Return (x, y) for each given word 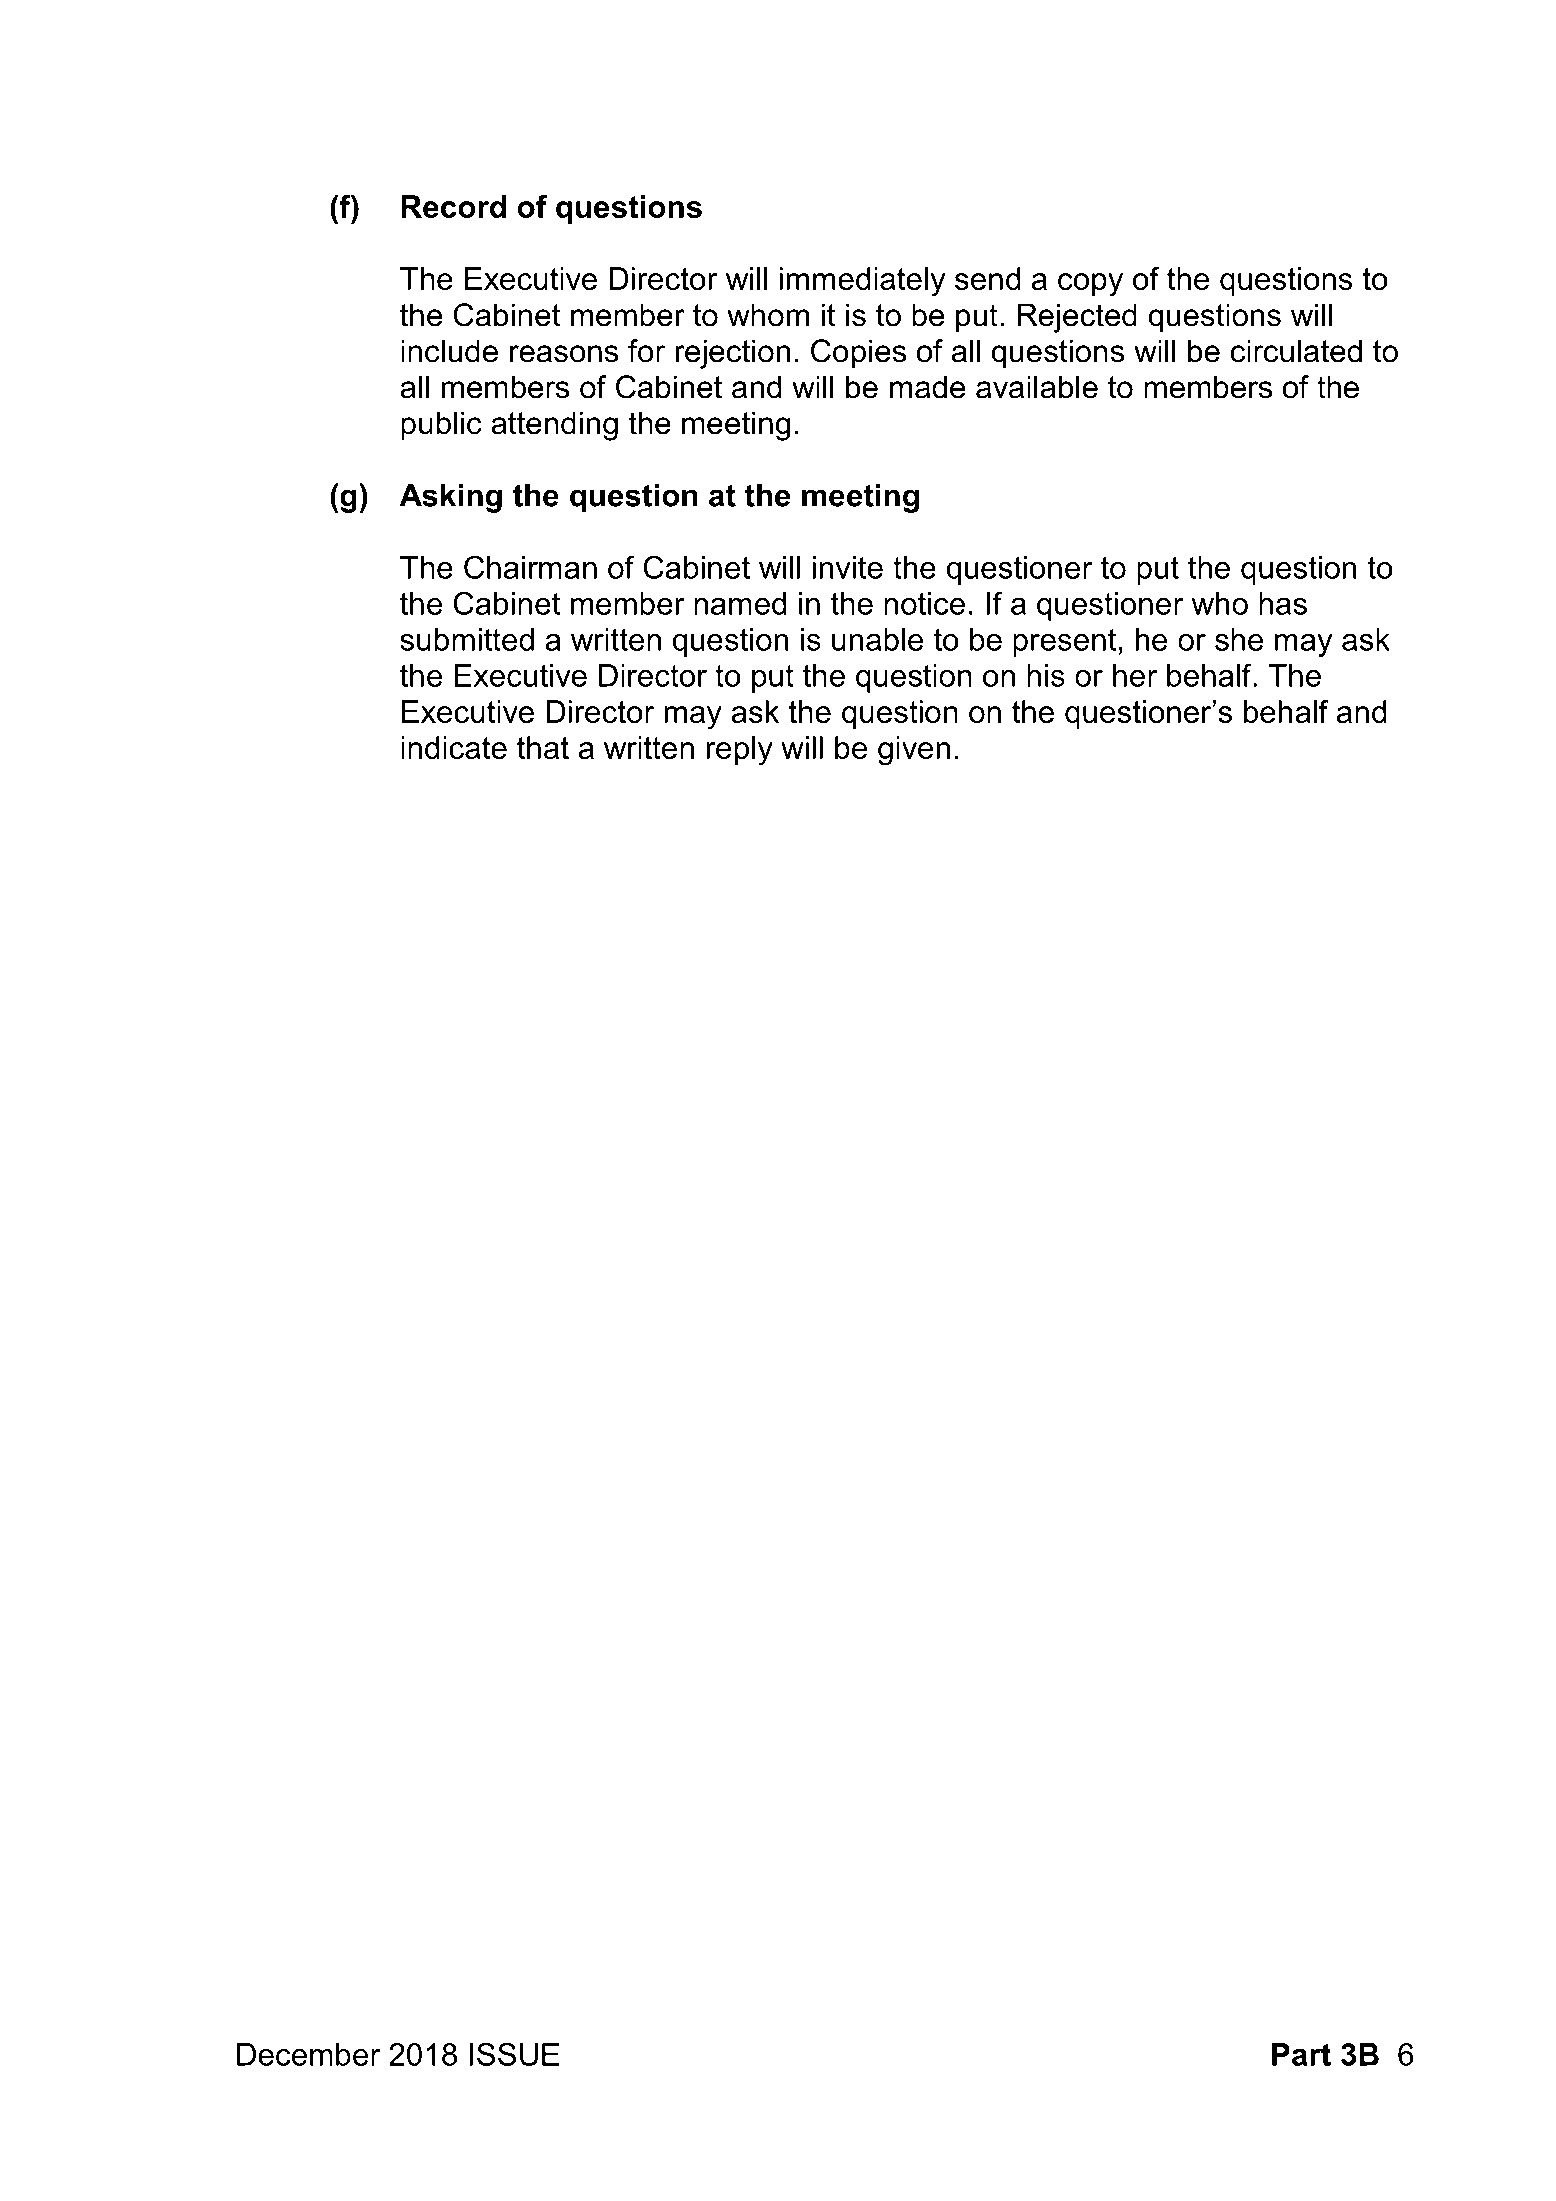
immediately (862, 282)
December (308, 2054)
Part (1301, 2054)
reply (739, 751)
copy (1090, 285)
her (1135, 675)
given (914, 751)
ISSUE (515, 2054)
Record (453, 206)
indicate (454, 747)
